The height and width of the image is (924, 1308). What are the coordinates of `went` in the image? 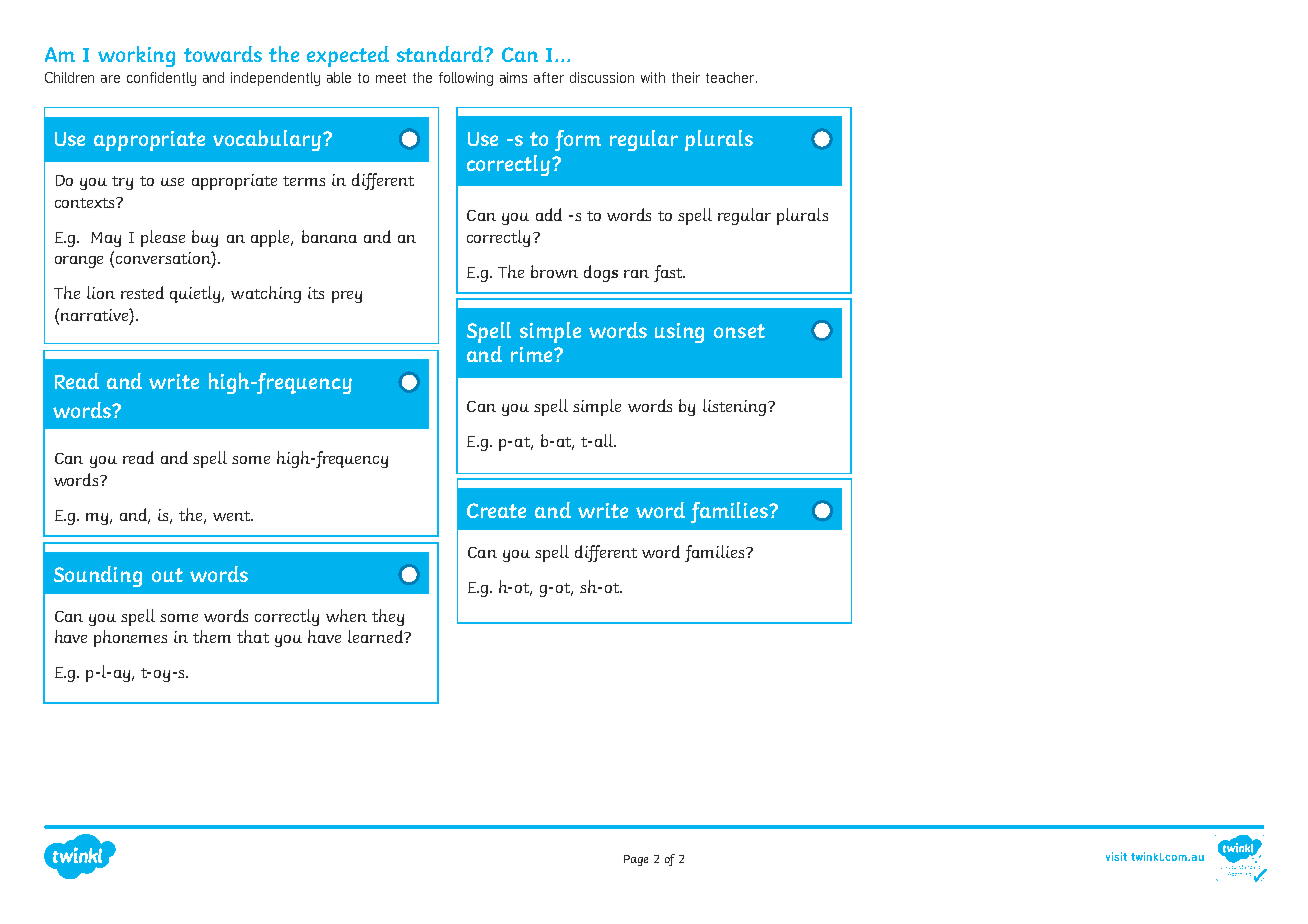 It's located at (232, 516).
